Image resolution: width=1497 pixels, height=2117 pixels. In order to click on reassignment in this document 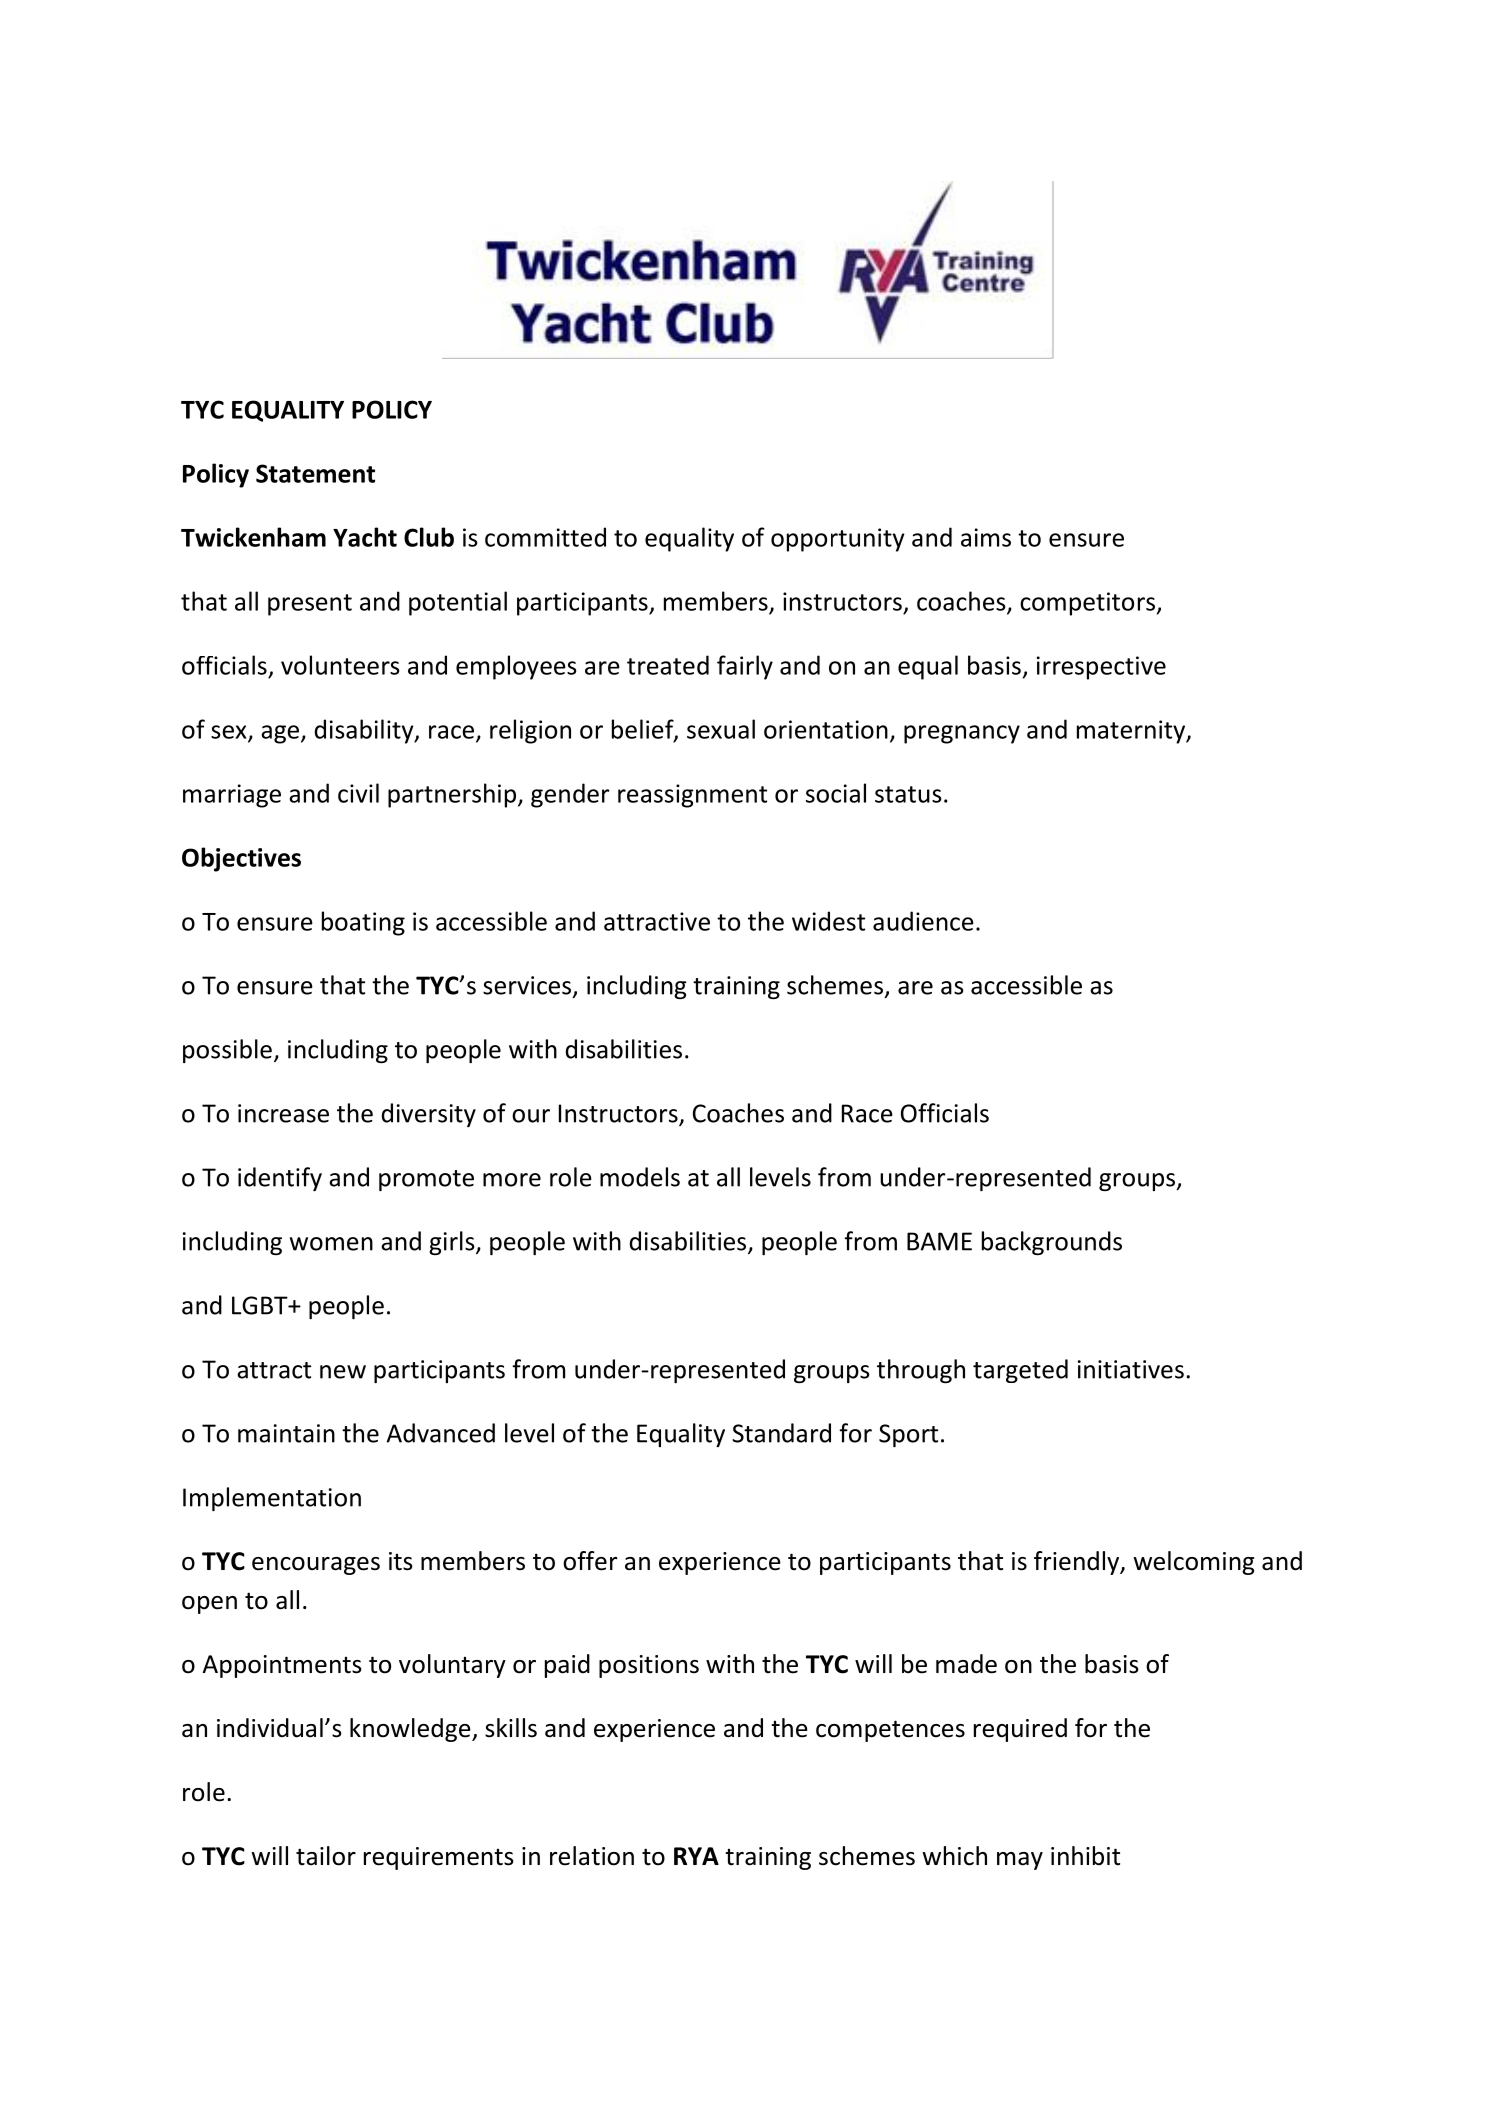, I will do `click(692, 796)`.
